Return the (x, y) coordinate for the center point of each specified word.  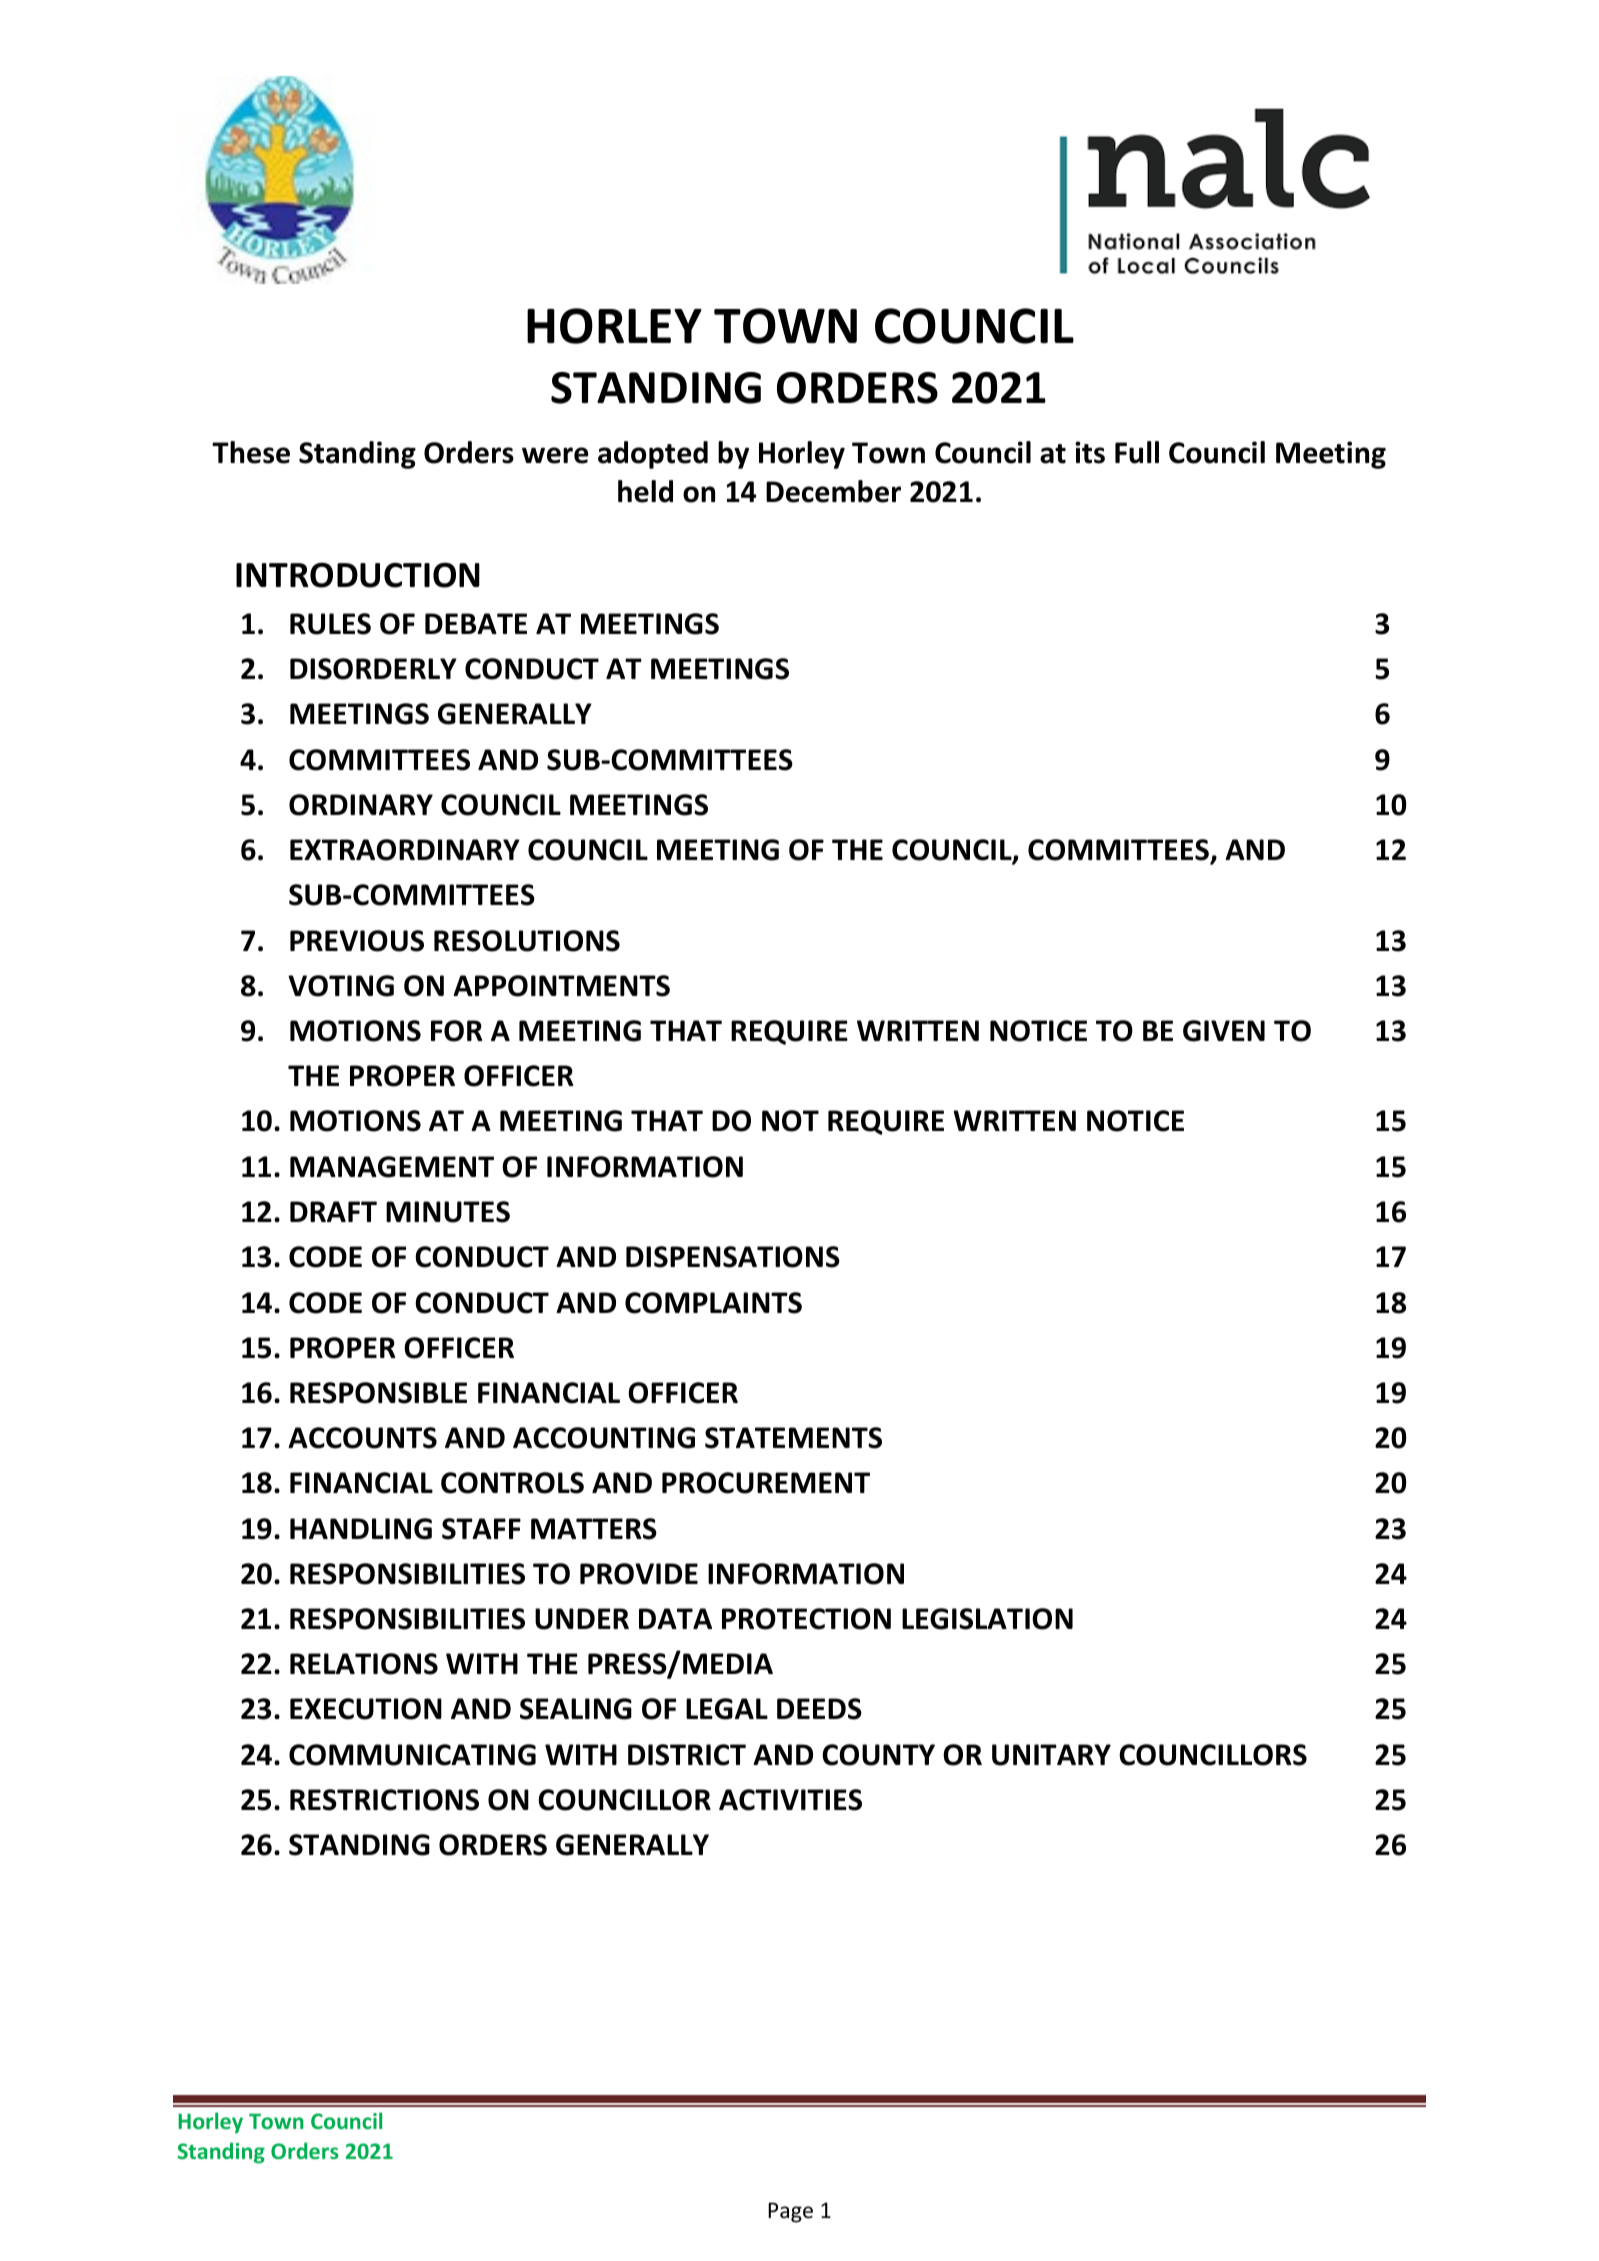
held (645, 491)
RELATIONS (364, 1664)
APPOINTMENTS (561, 986)
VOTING (341, 986)
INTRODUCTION (358, 575)
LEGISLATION (987, 1619)
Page (790, 2212)
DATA (675, 1618)
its (1090, 452)
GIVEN (1224, 1031)
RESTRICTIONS (384, 1800)
